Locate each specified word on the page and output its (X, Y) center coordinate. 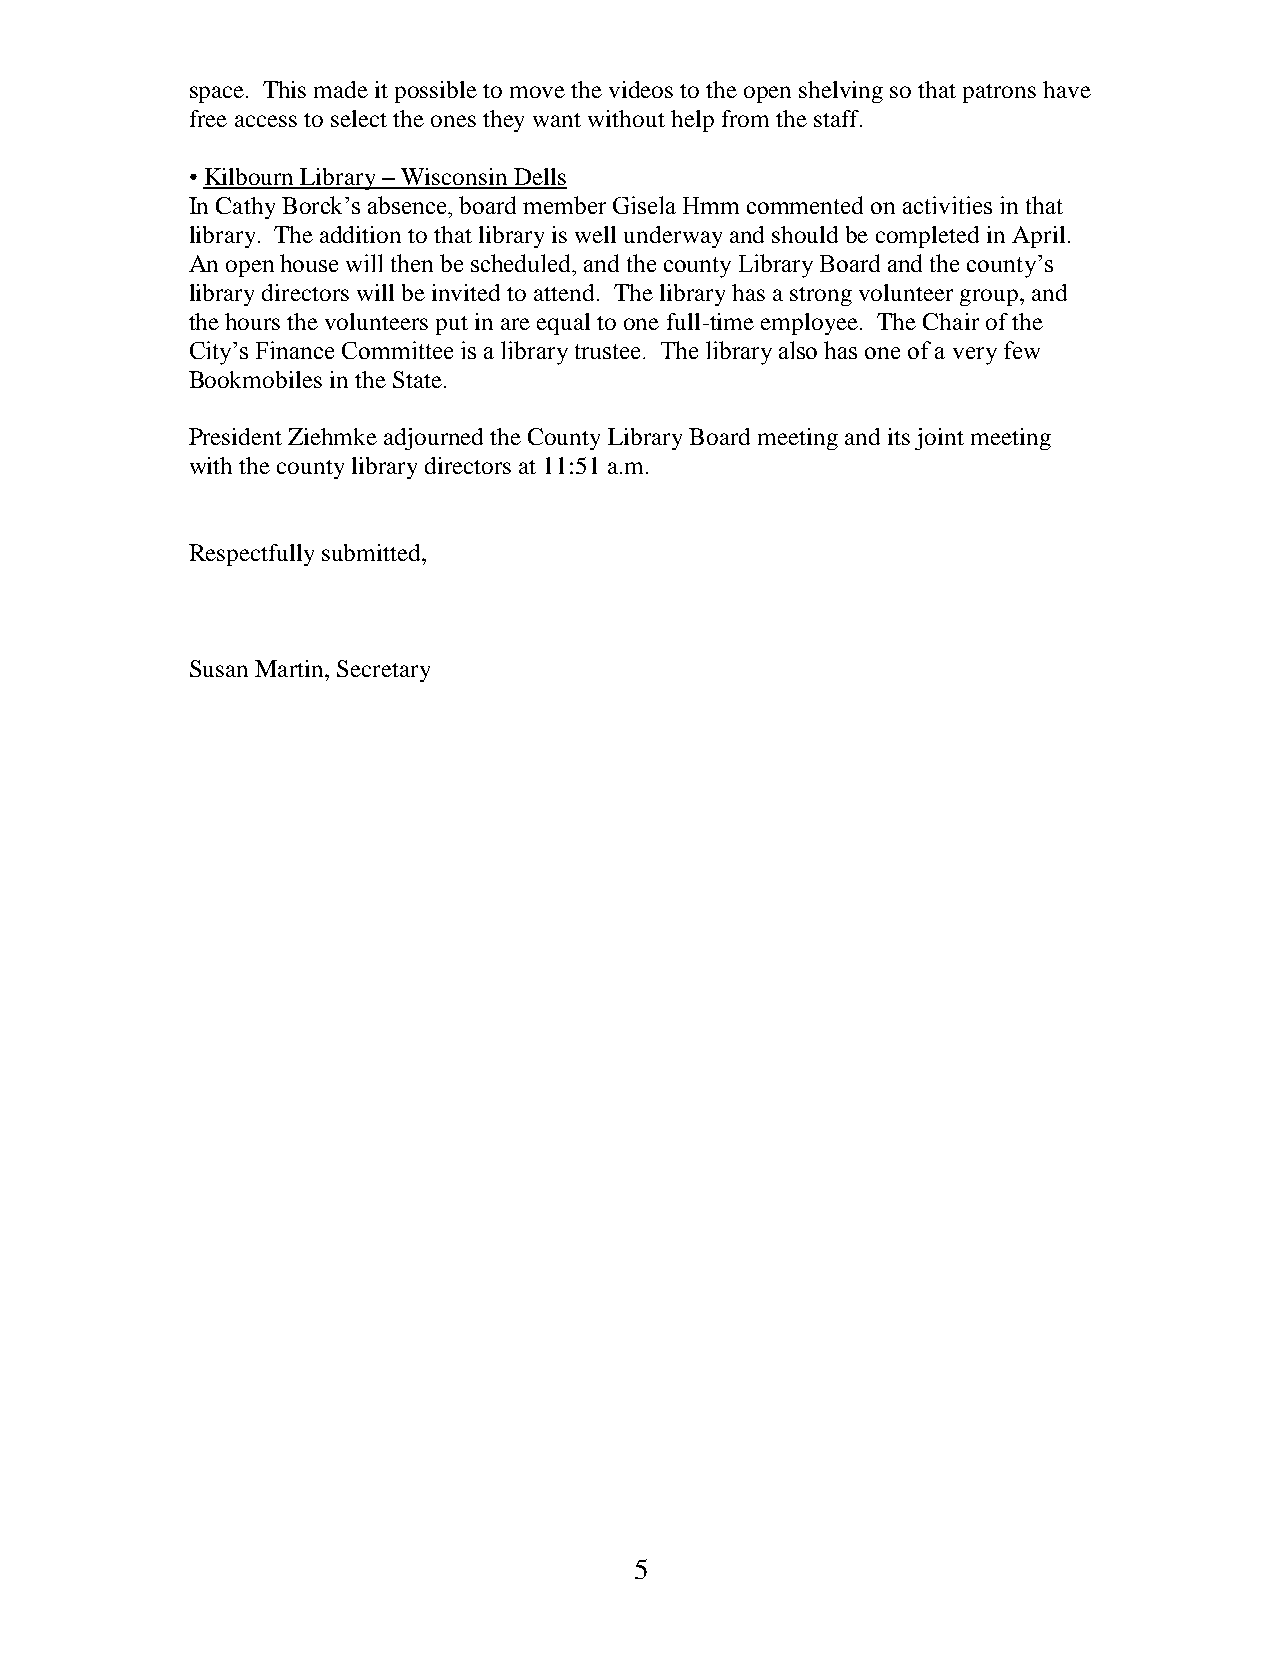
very (975, 356)
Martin (290, 668)
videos (641, 89)
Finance (295, 350)
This (284, 89)
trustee (607, 351)
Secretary (383, 671)
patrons (999, 93)
